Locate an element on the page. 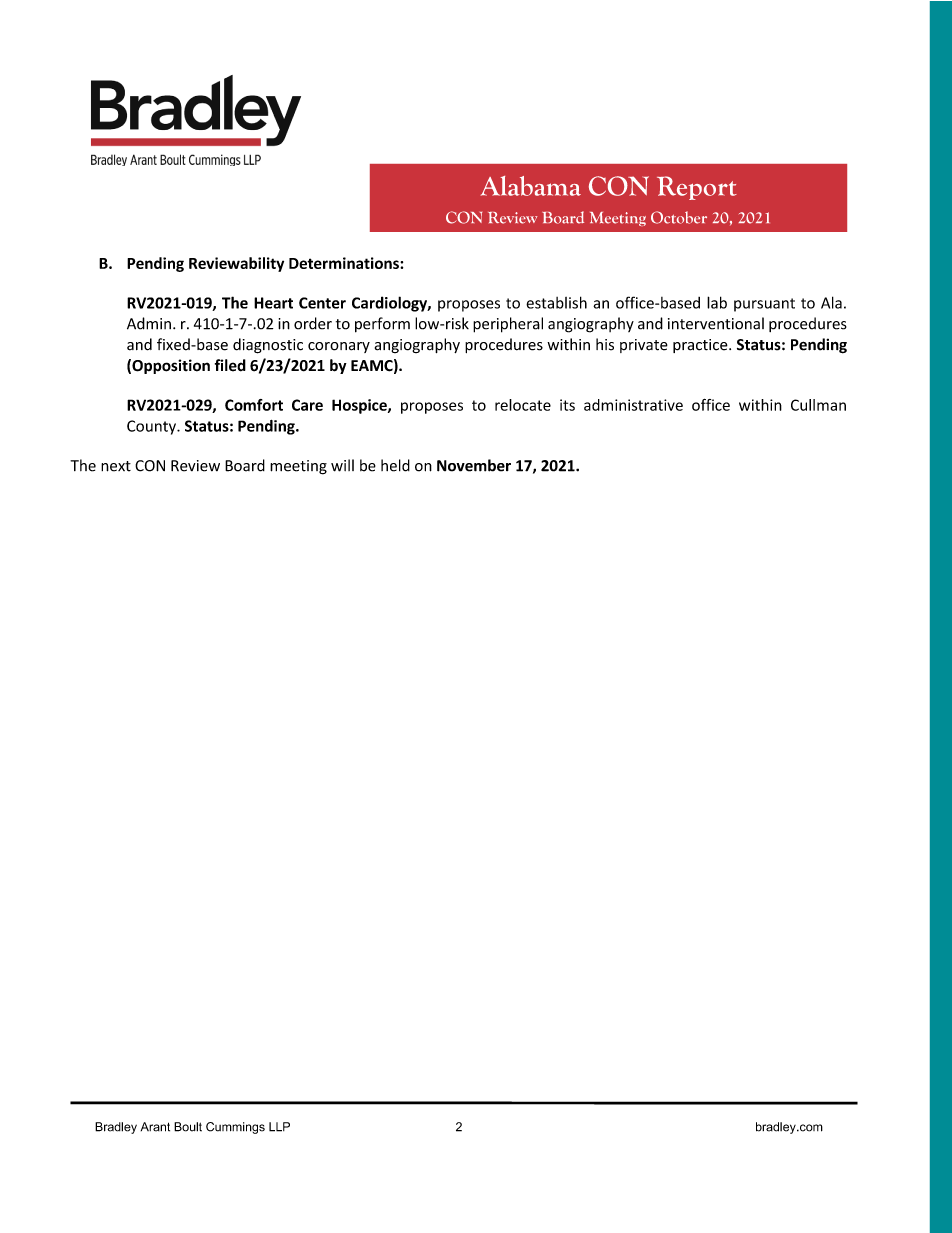 The width and height of the image is (952, 1233). Heart is located at coordinates (273, 303).
